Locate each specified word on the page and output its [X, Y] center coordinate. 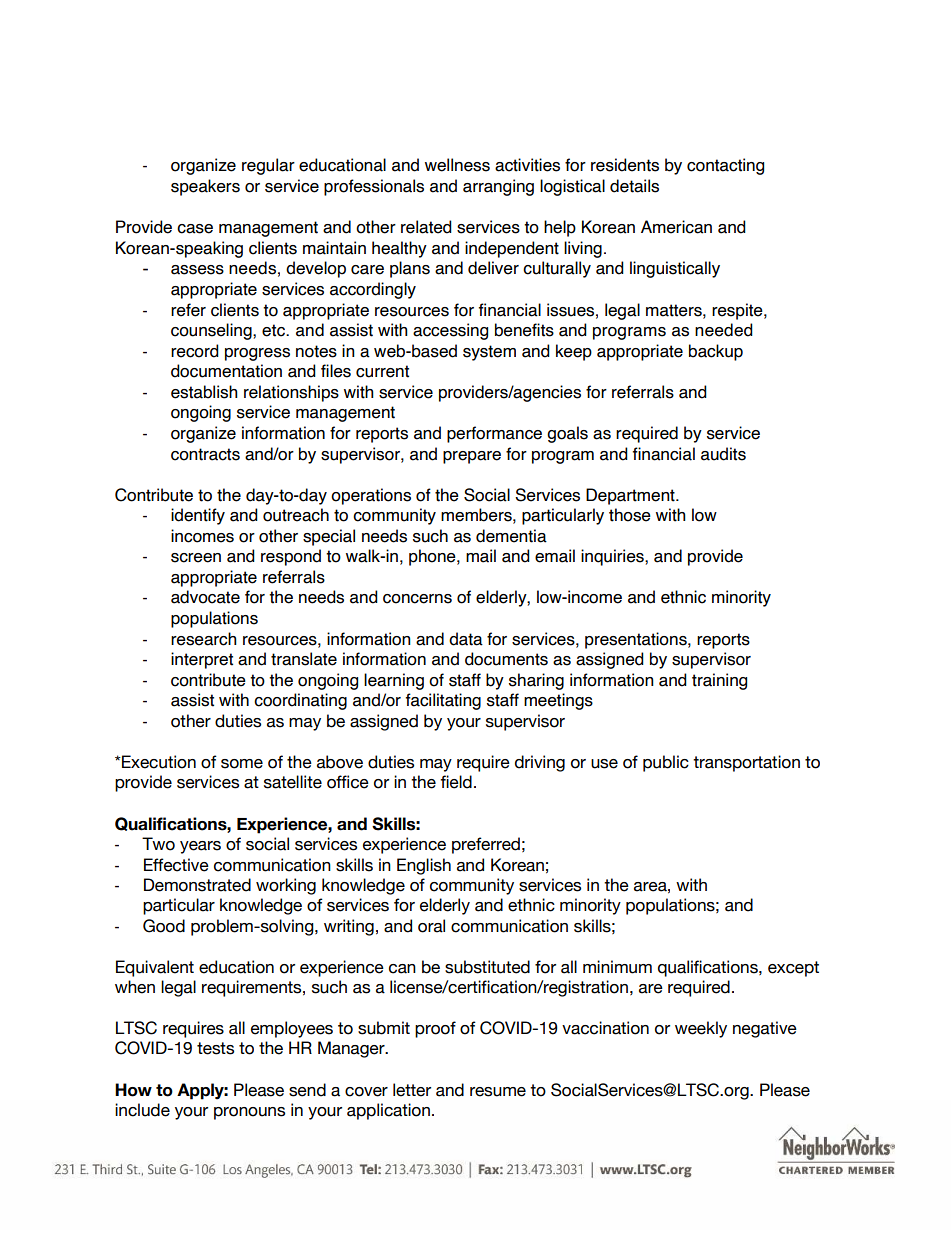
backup [716, 352]
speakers [205, 187]
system [489, 353]
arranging [498, 187]
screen [196, 558]
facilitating [443, 701]
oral [431, 926]
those [630, 515]
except [793, 969]
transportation [746, 763]
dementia [511, 536]
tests [215, 1048]
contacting [725, 166]
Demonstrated [197, 885]
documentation [226, 371]
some [242, 764]
